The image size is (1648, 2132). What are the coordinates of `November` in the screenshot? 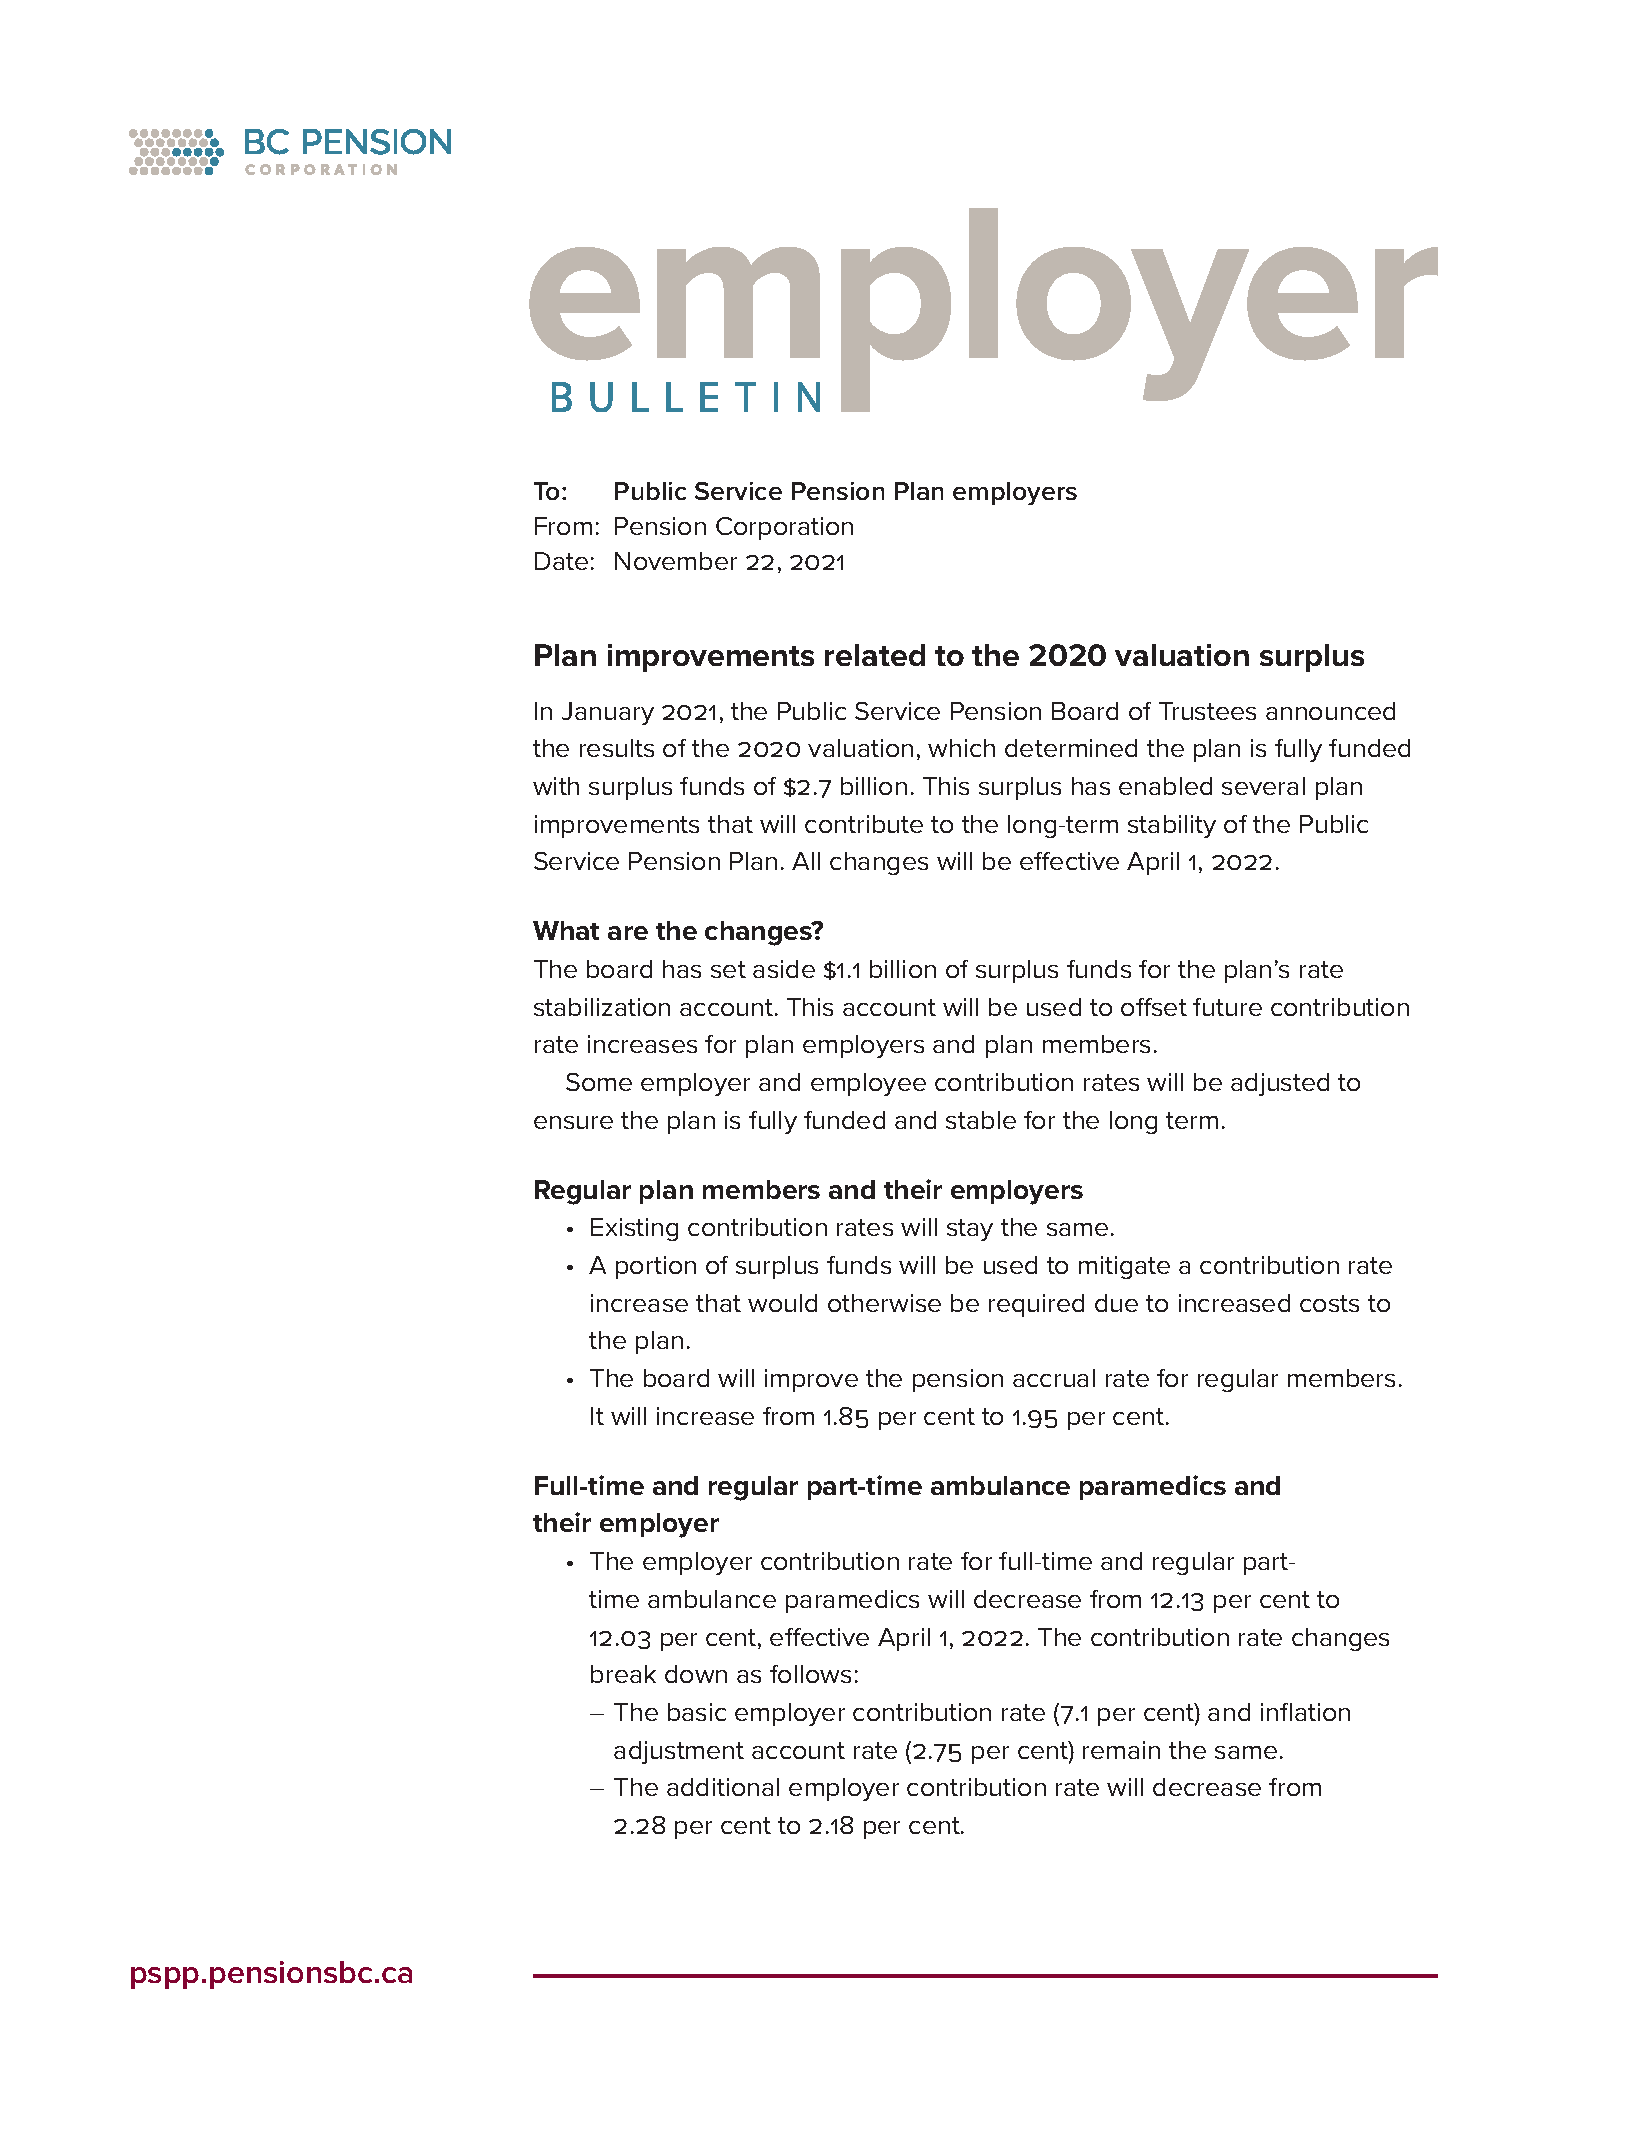 It's located at (676, 561).
